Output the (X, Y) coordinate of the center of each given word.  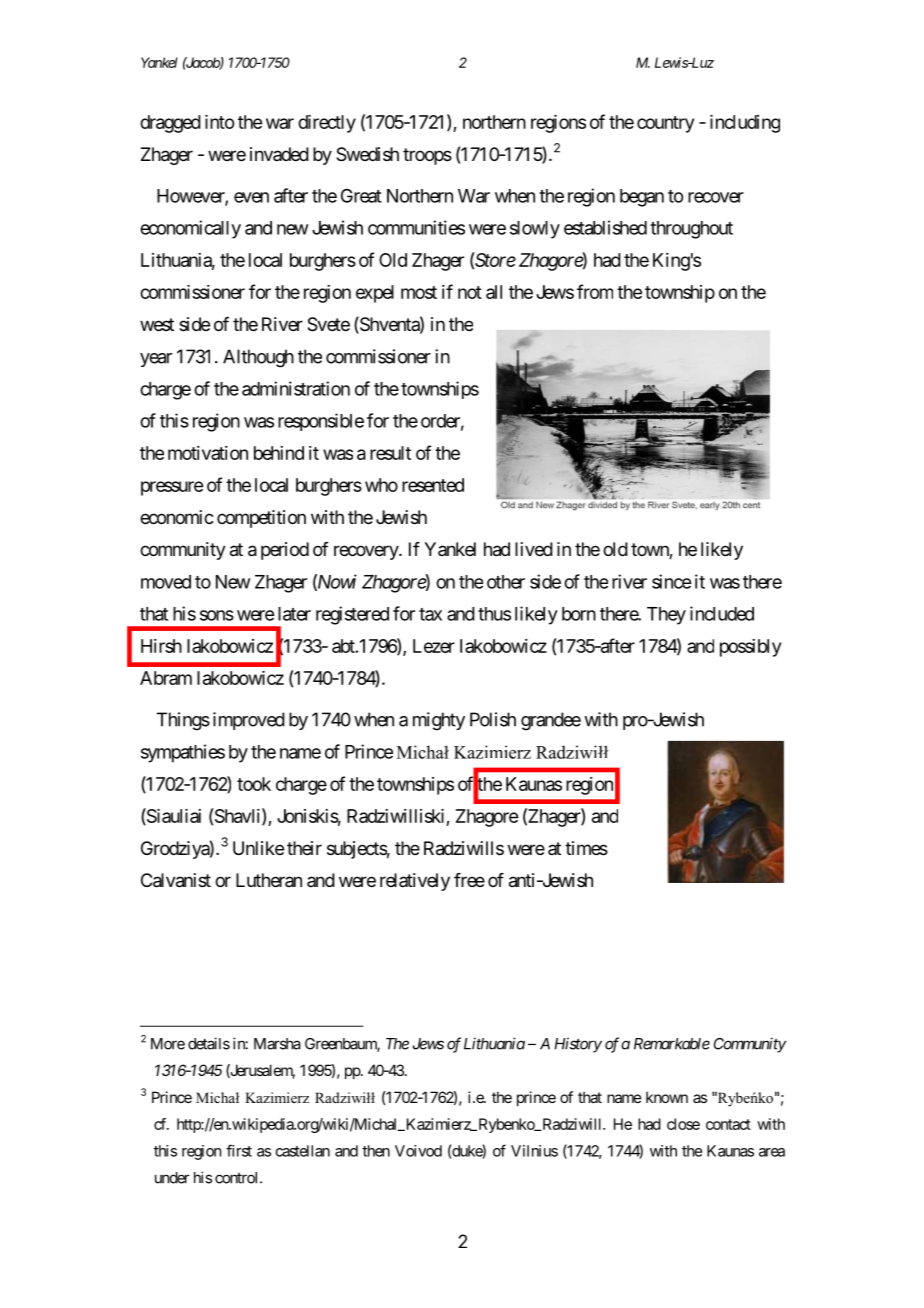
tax (430, 614)
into (219, 122)
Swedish (367, 154)
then (376, 1151)
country (665, 124)
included (722, 613)
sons (217, 615)
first (239, 1150)
